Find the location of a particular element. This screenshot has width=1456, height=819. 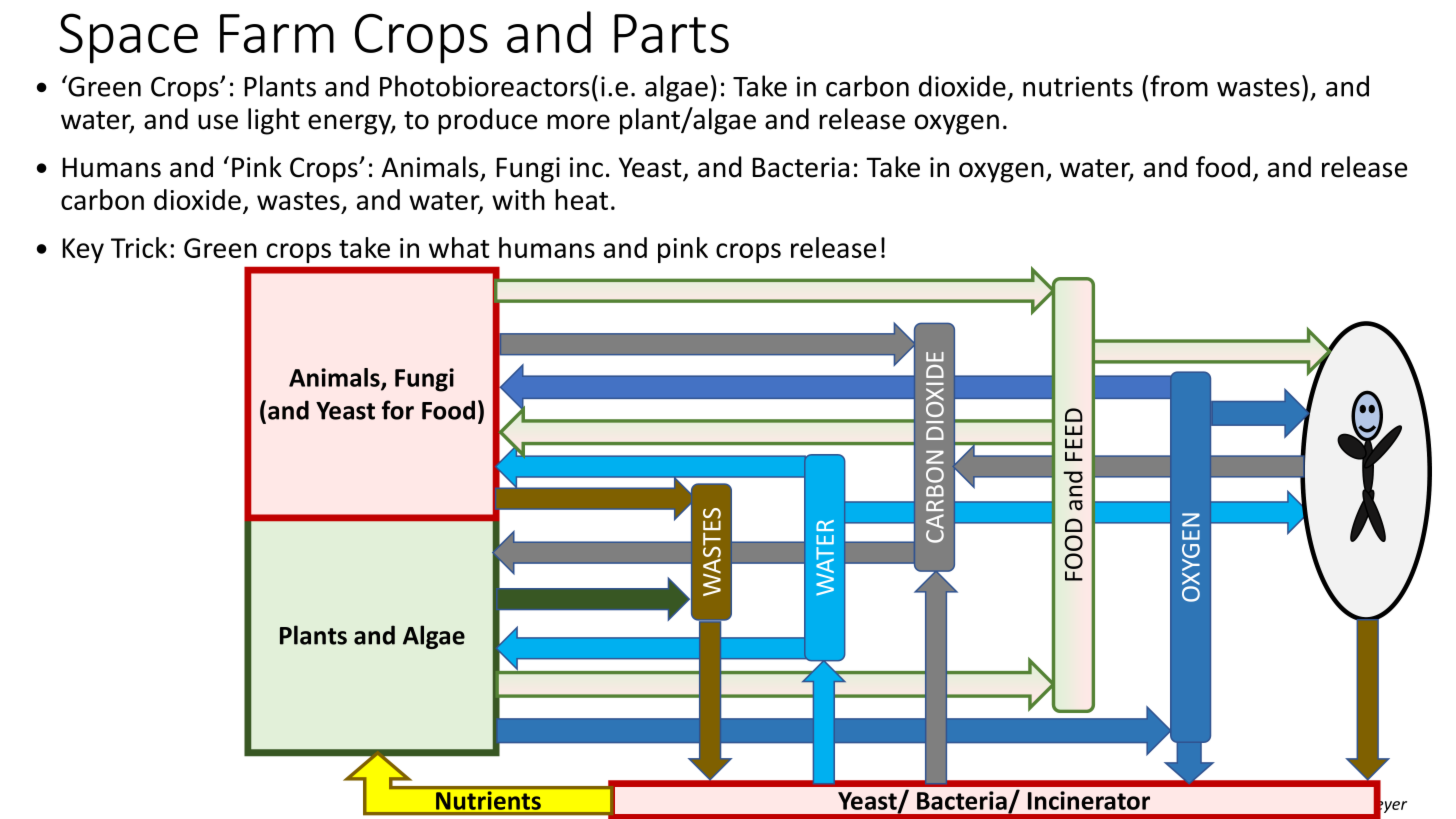

more is located at coordinates (578, 122).
